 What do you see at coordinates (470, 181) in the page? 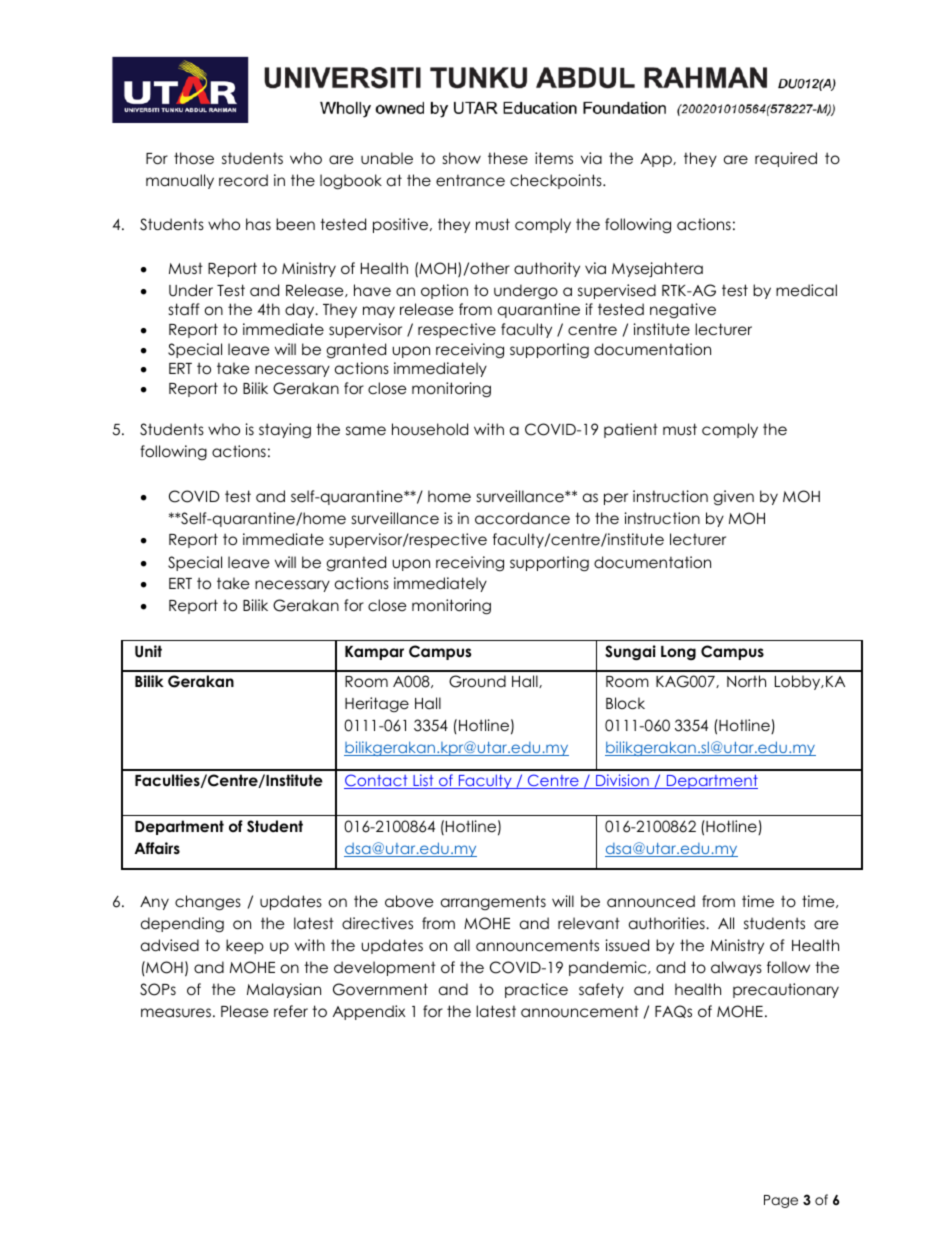
I see `entrance` at bounding box center [470, 181].
